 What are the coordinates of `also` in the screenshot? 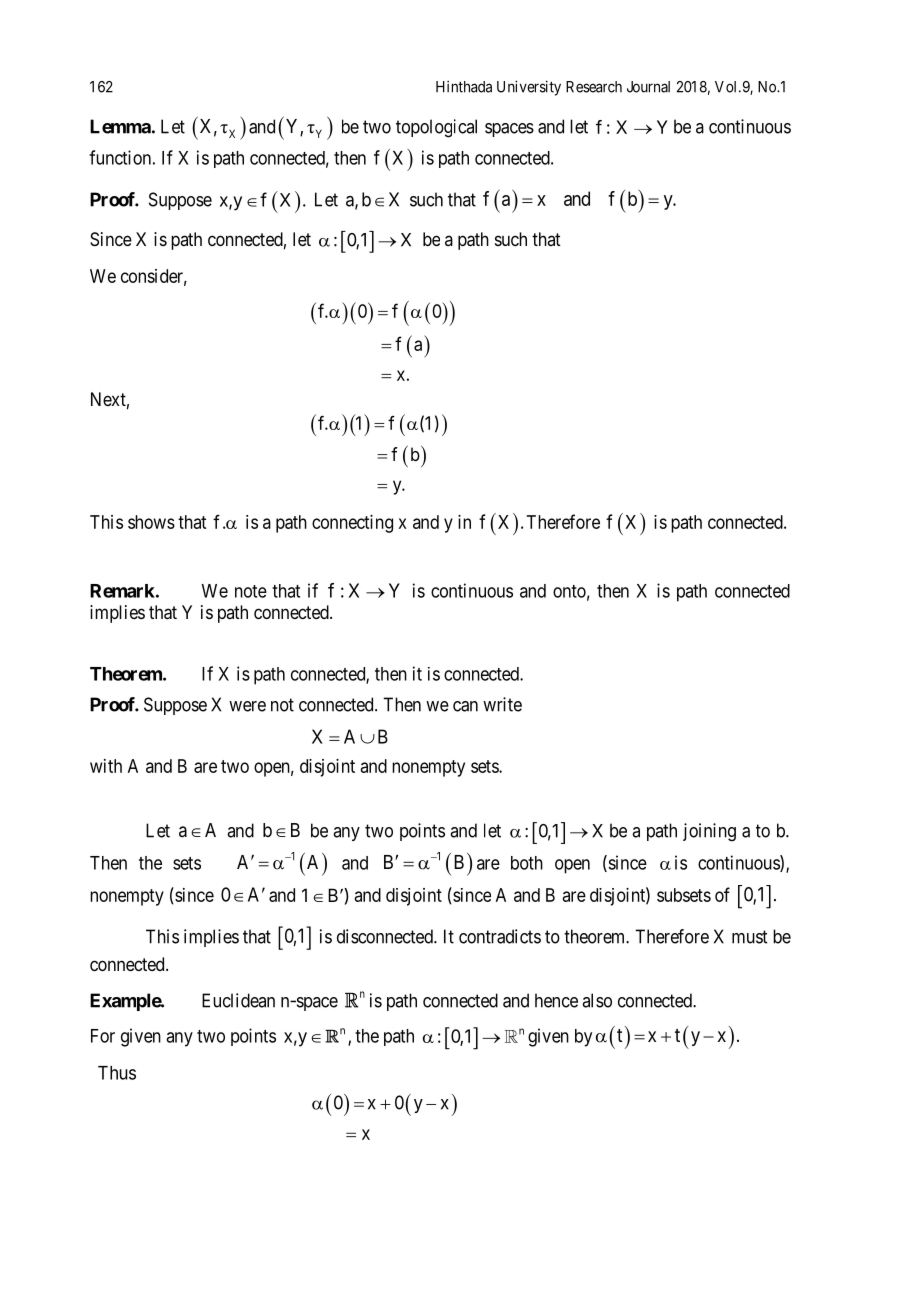 It's located at (597, 1000).
